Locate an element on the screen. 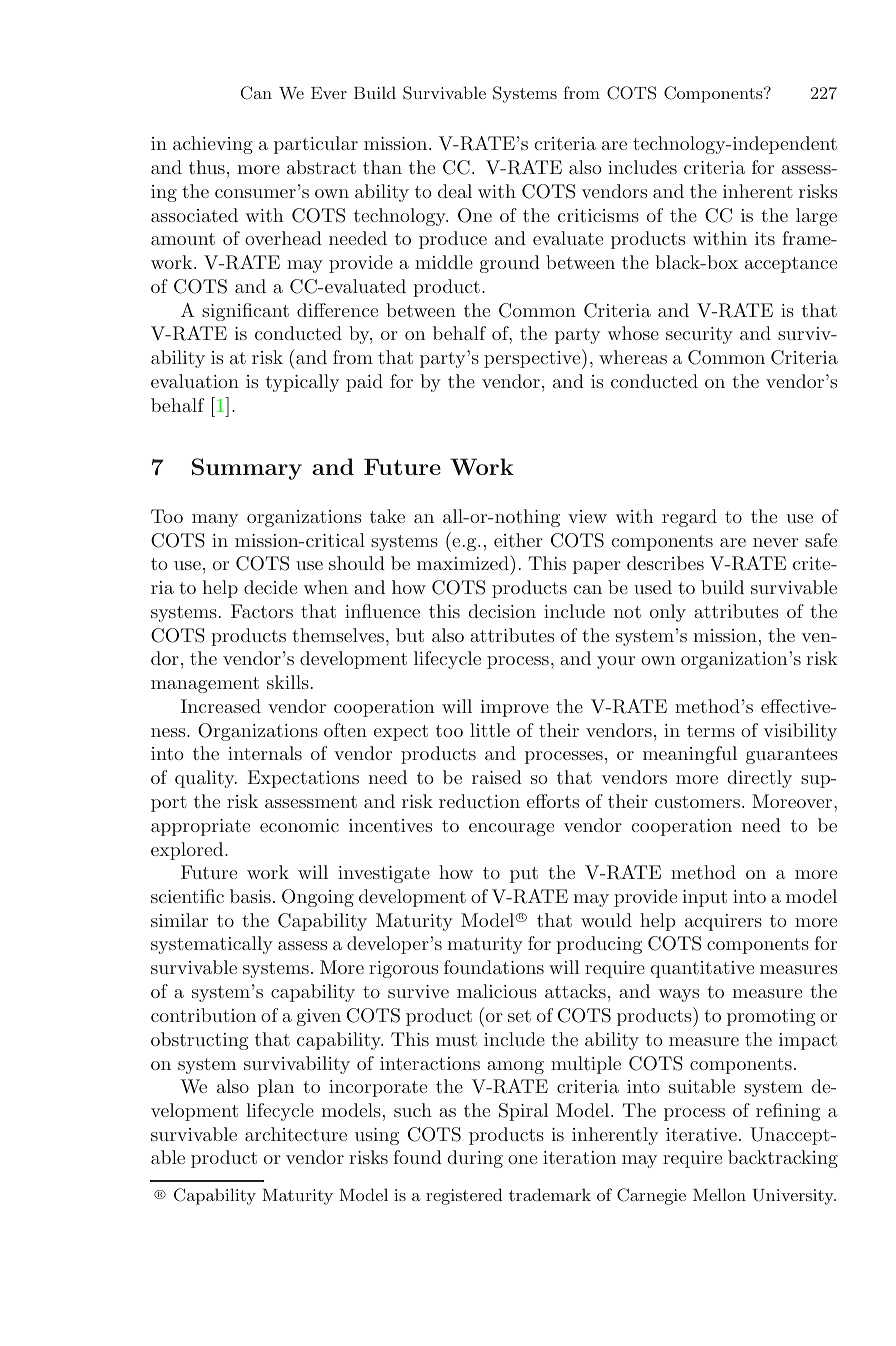 The height and width of the screenshot is (1346, 896). its is located at coordinates (765, 238).
